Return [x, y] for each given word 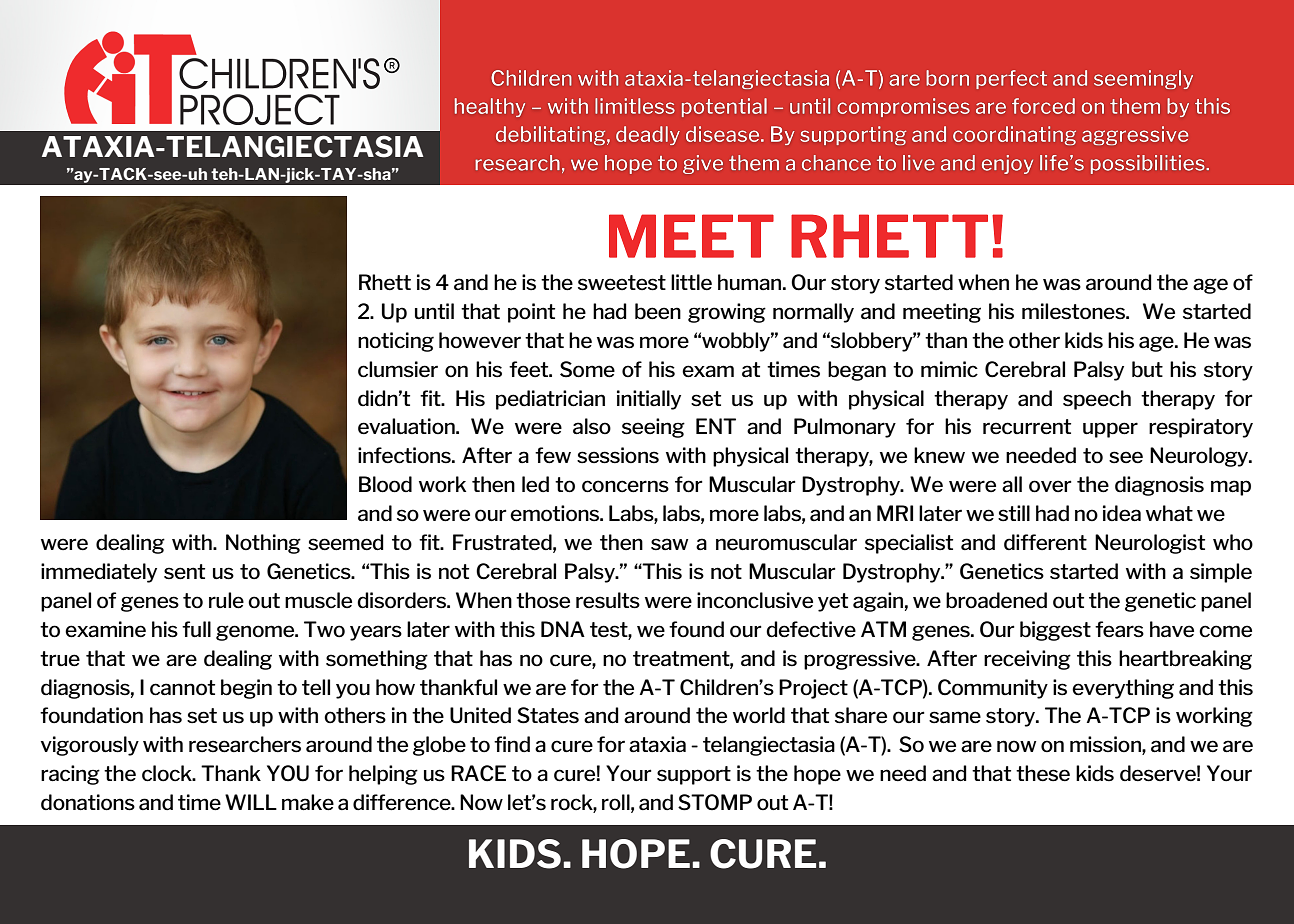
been [658, 311]
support [694, 775]
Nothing [263, 544]
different [1045, 542]
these [1043, 773]
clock [168, 773]
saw [669, 544]
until [434, 311]
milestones [1074, 311]
